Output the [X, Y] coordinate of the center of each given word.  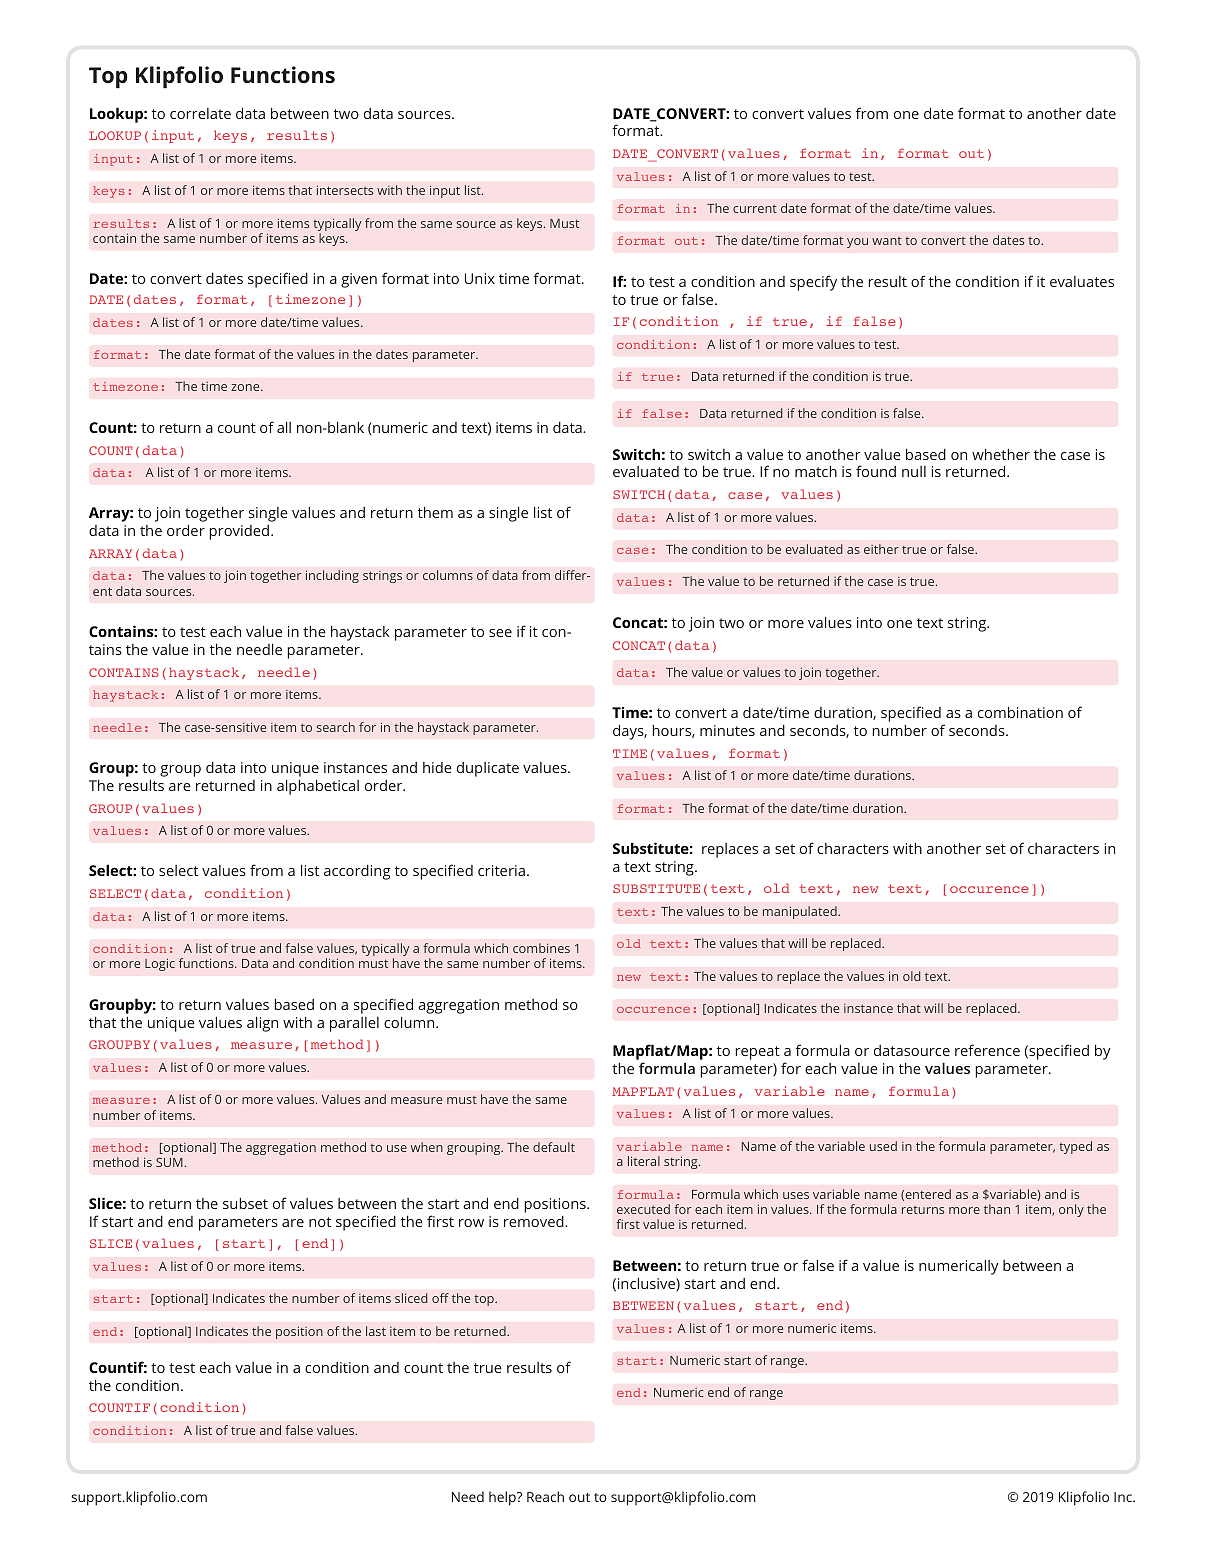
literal [644, 1161]
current [755, 209]
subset [245, 1203]
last [376, 1331]
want [887, 241]
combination [1020, 712]
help [503, 1498]
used [883, 1146]
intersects [345, 190]
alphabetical [318, 787]
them [435, 512]
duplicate [488, 769]
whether [1001, 454]
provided [239, 532]
